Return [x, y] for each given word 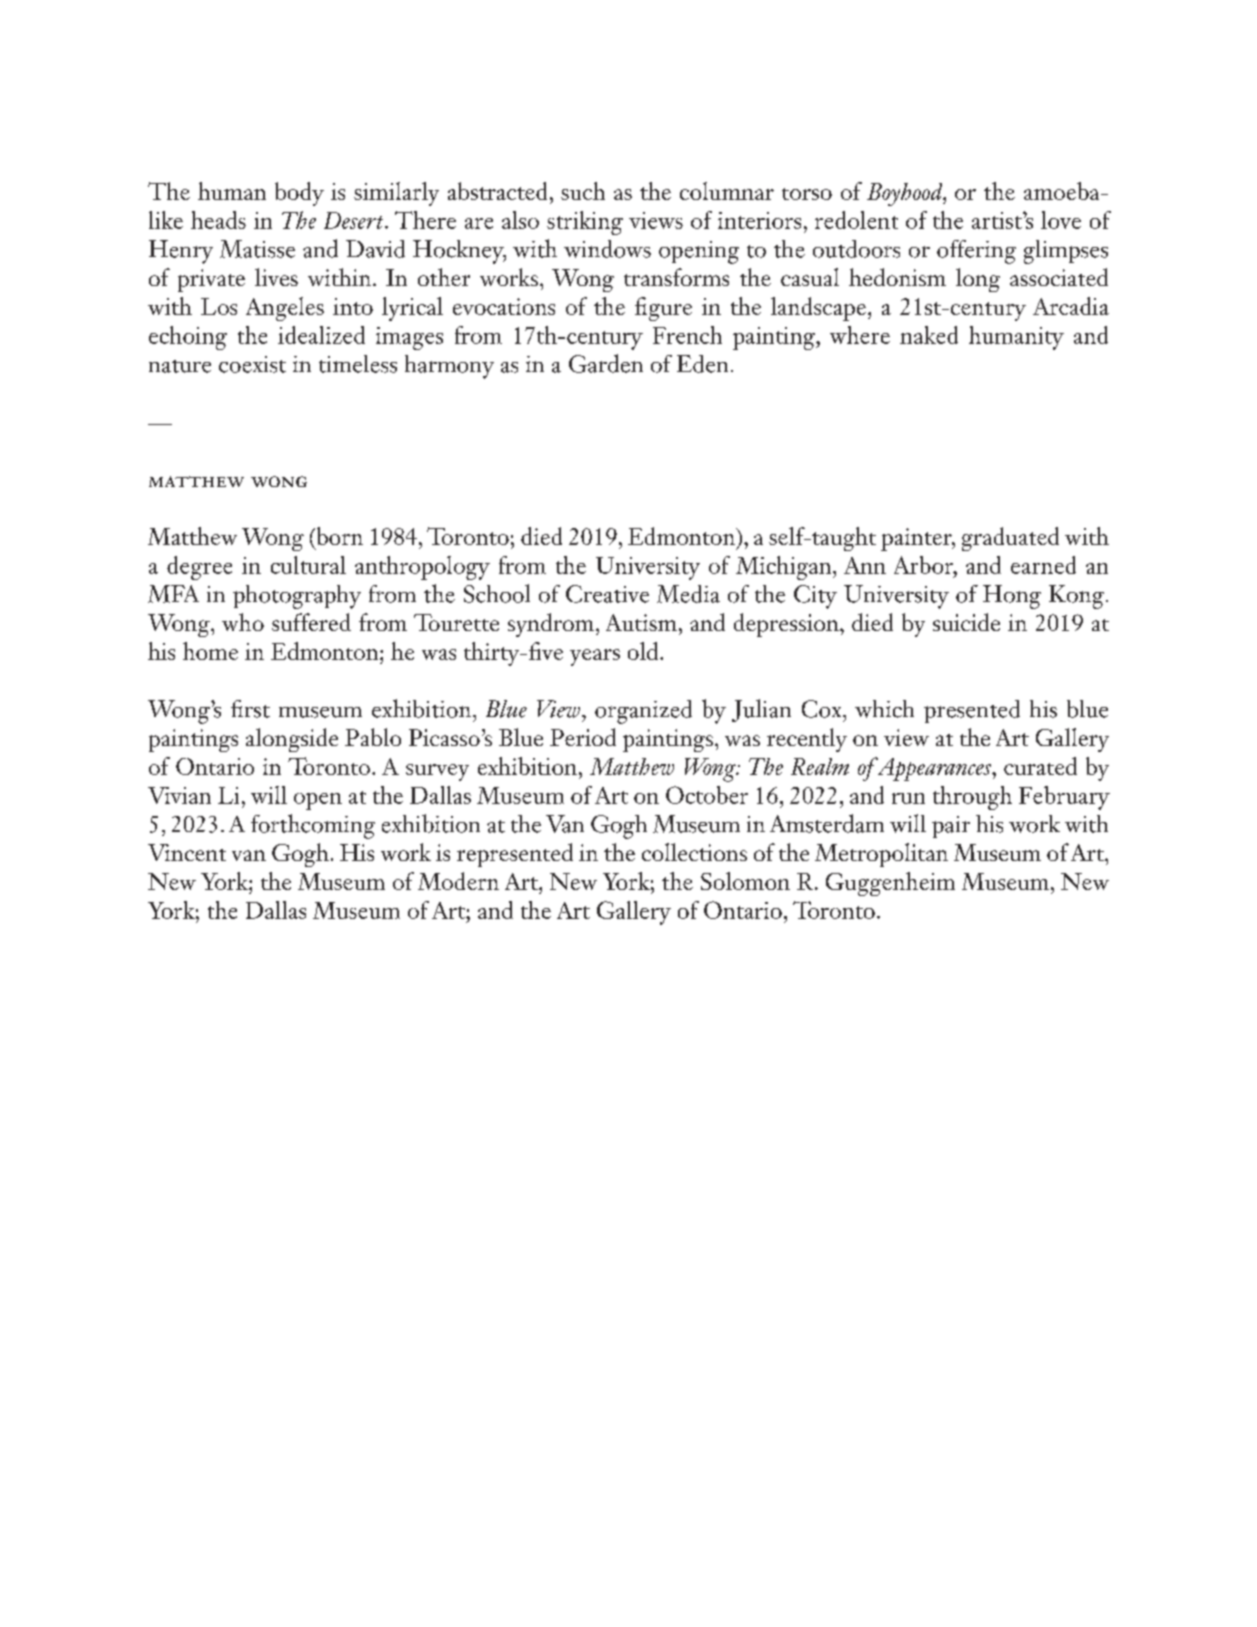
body [299, 194]
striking [585, 223]
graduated [1010, 539]
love [1061, 220]
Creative [607, 594]
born [338, 536]
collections [694, 852]
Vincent [187, 852]
